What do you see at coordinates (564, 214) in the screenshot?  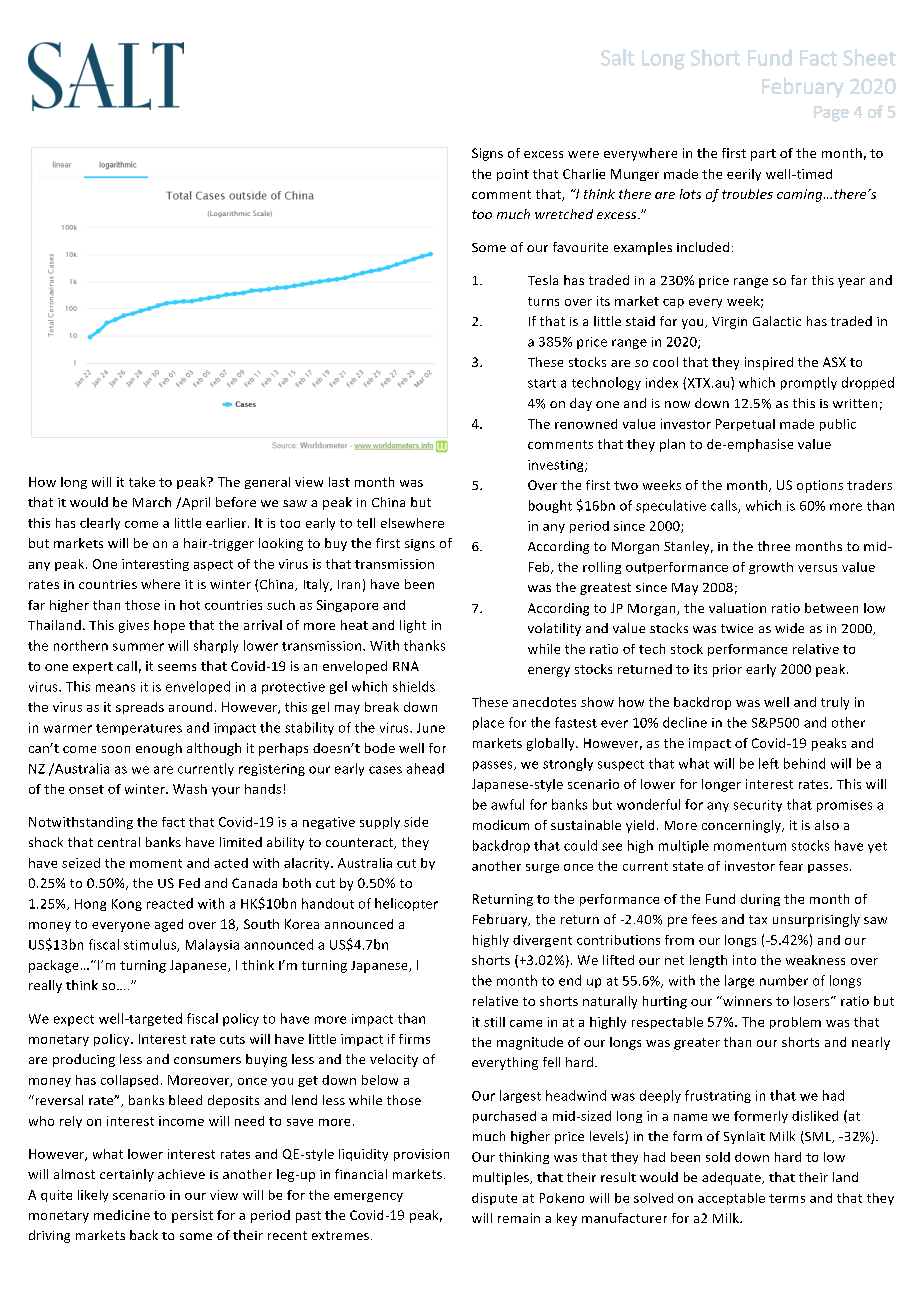 I see `wretched` at bounding box center [564, 214].
